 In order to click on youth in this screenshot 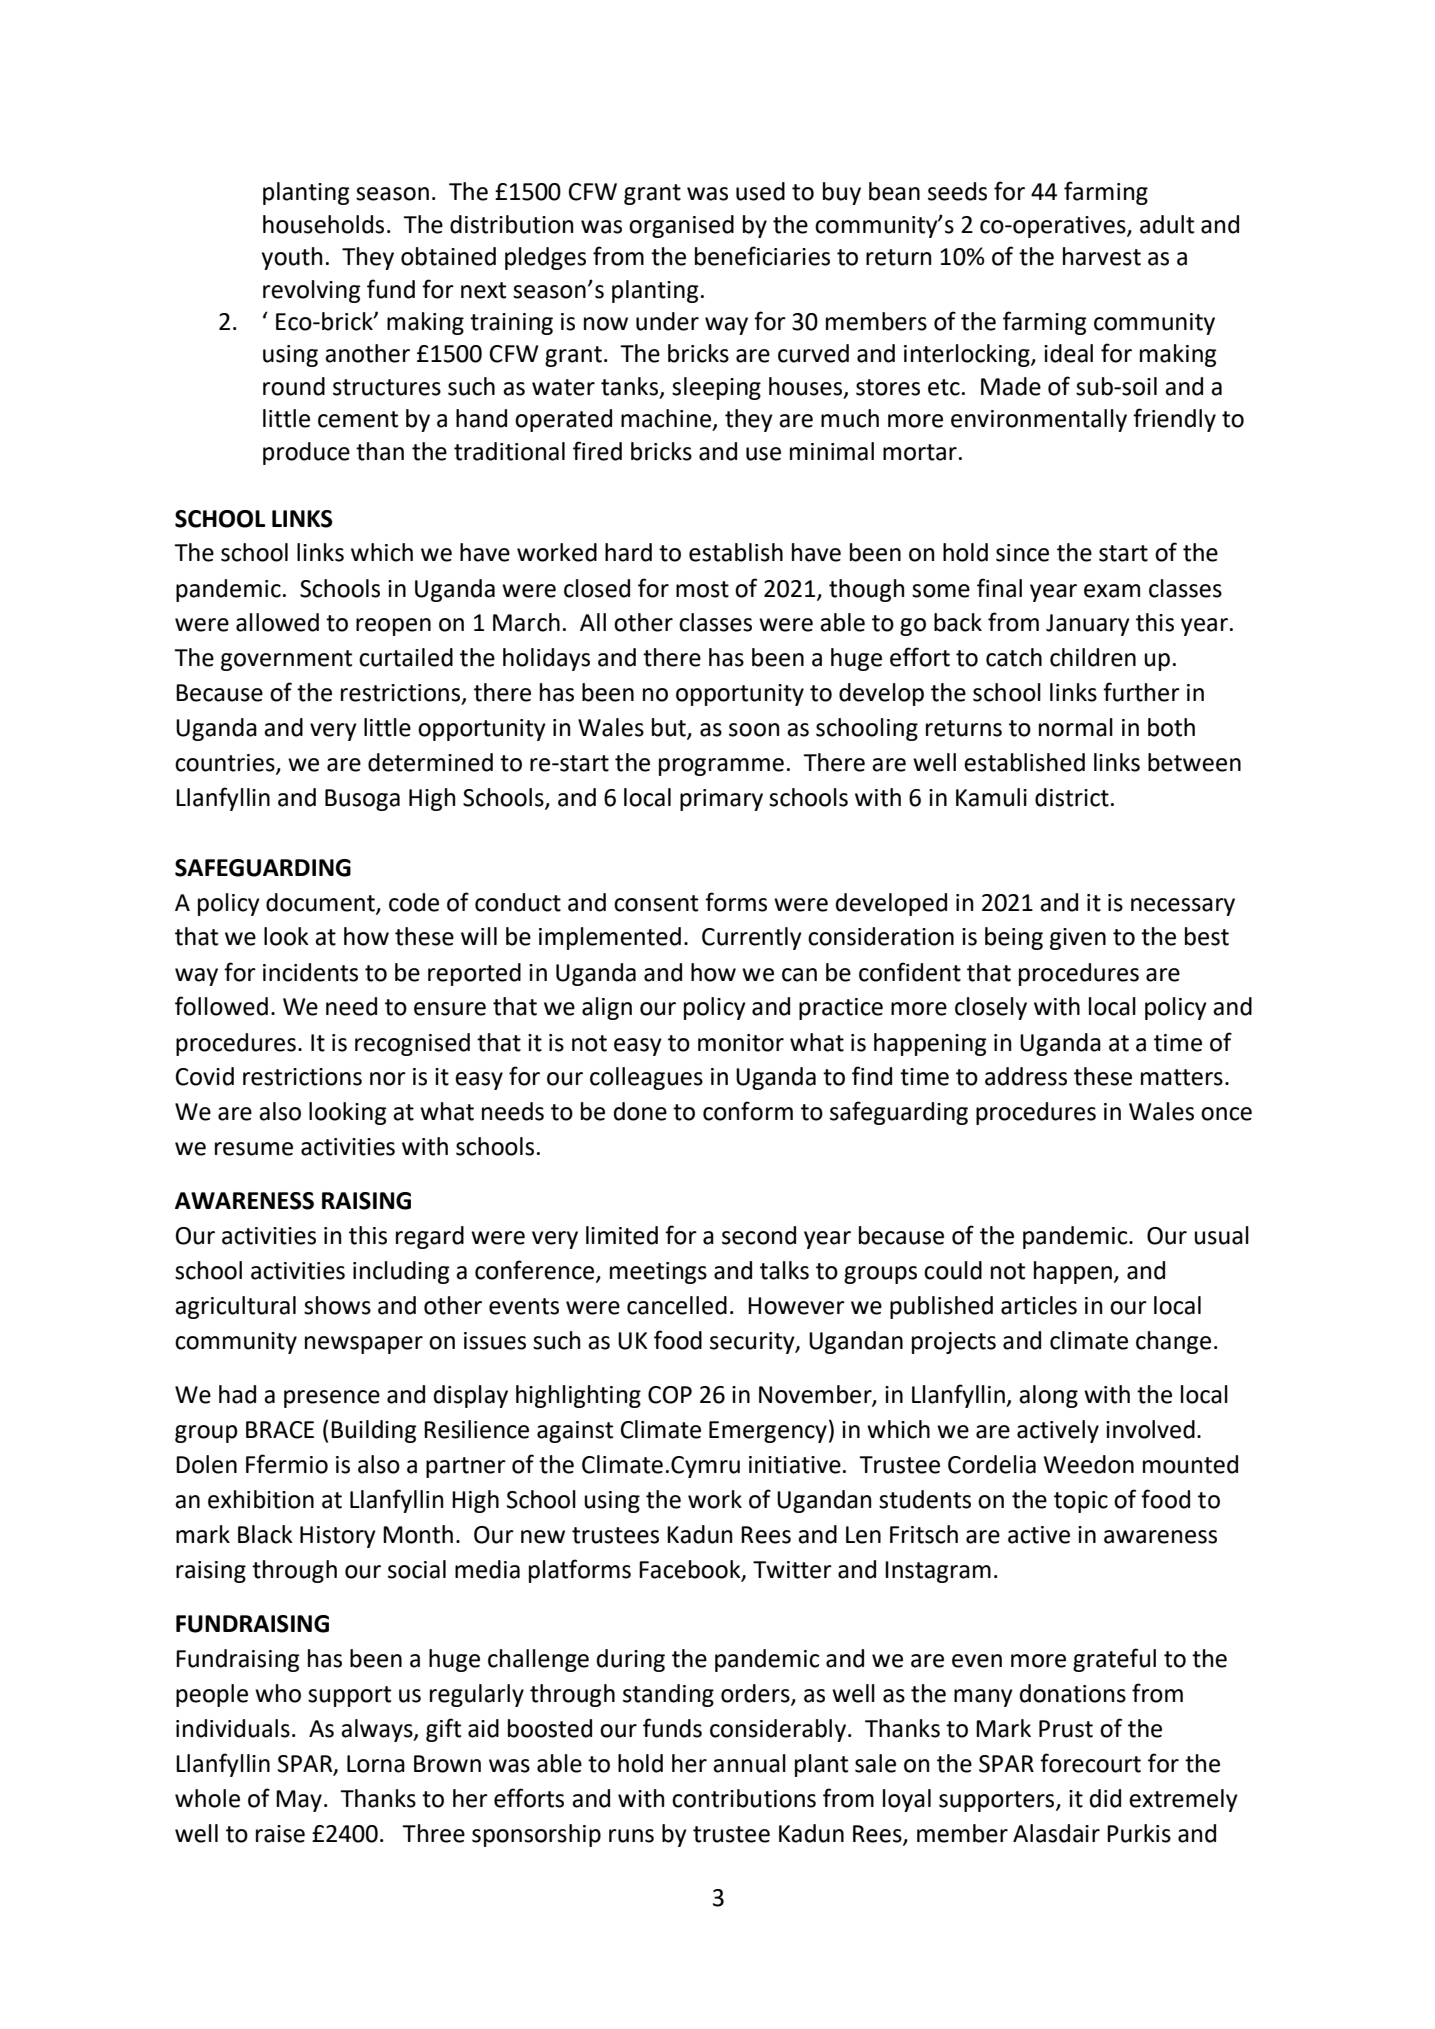, I will do `click(291, 258)`.
